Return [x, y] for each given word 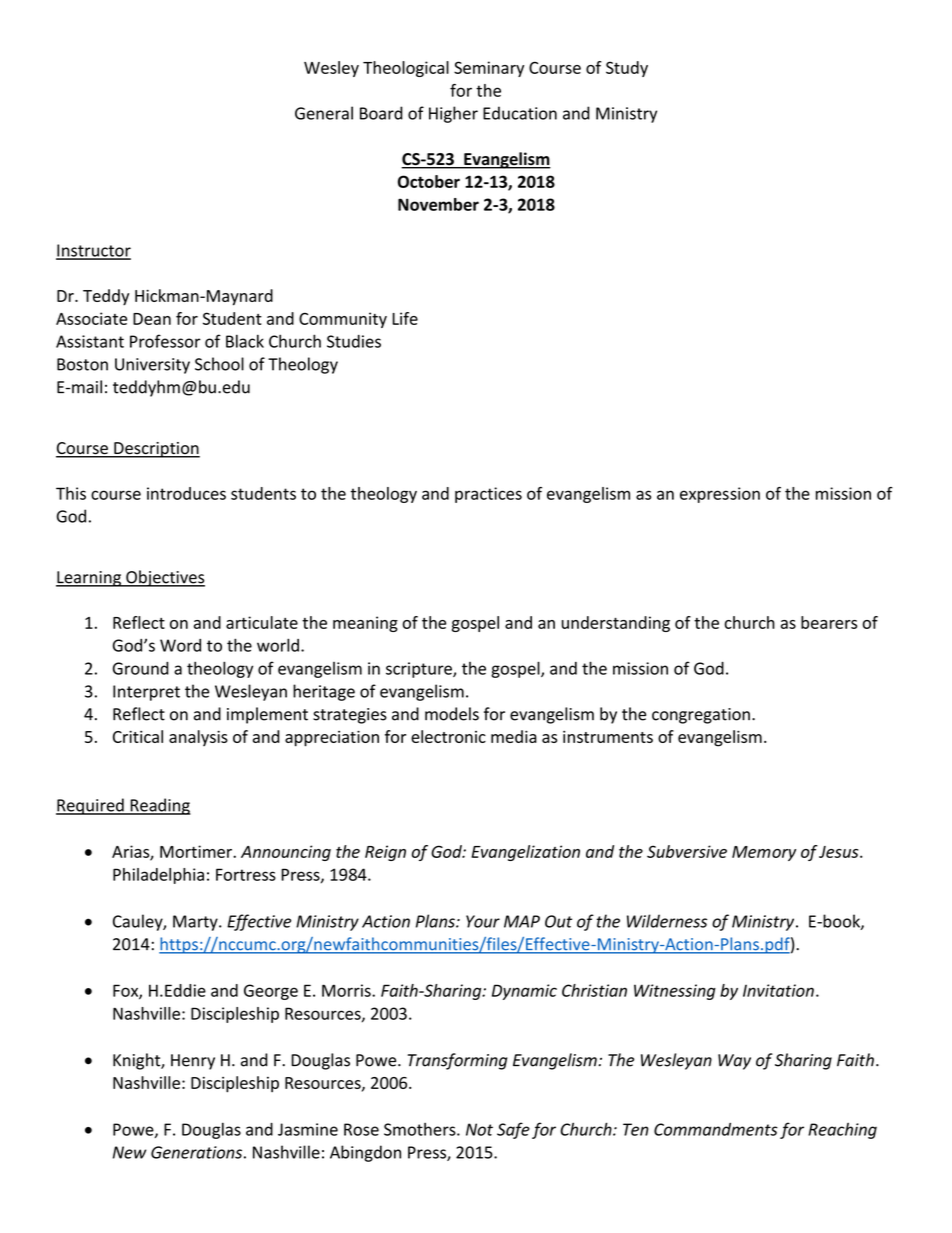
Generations [196, 1152]
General [324, 113]
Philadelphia [158, 876]
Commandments [716, 1129]
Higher [453, 114]
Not [479, 1129]
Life [405, 318]
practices [488, 495]
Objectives [164, 578]
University [152, 366]
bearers [829, 622]
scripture [420, 670]
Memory [764, 853]
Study [627, 69]
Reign [385, 853]
